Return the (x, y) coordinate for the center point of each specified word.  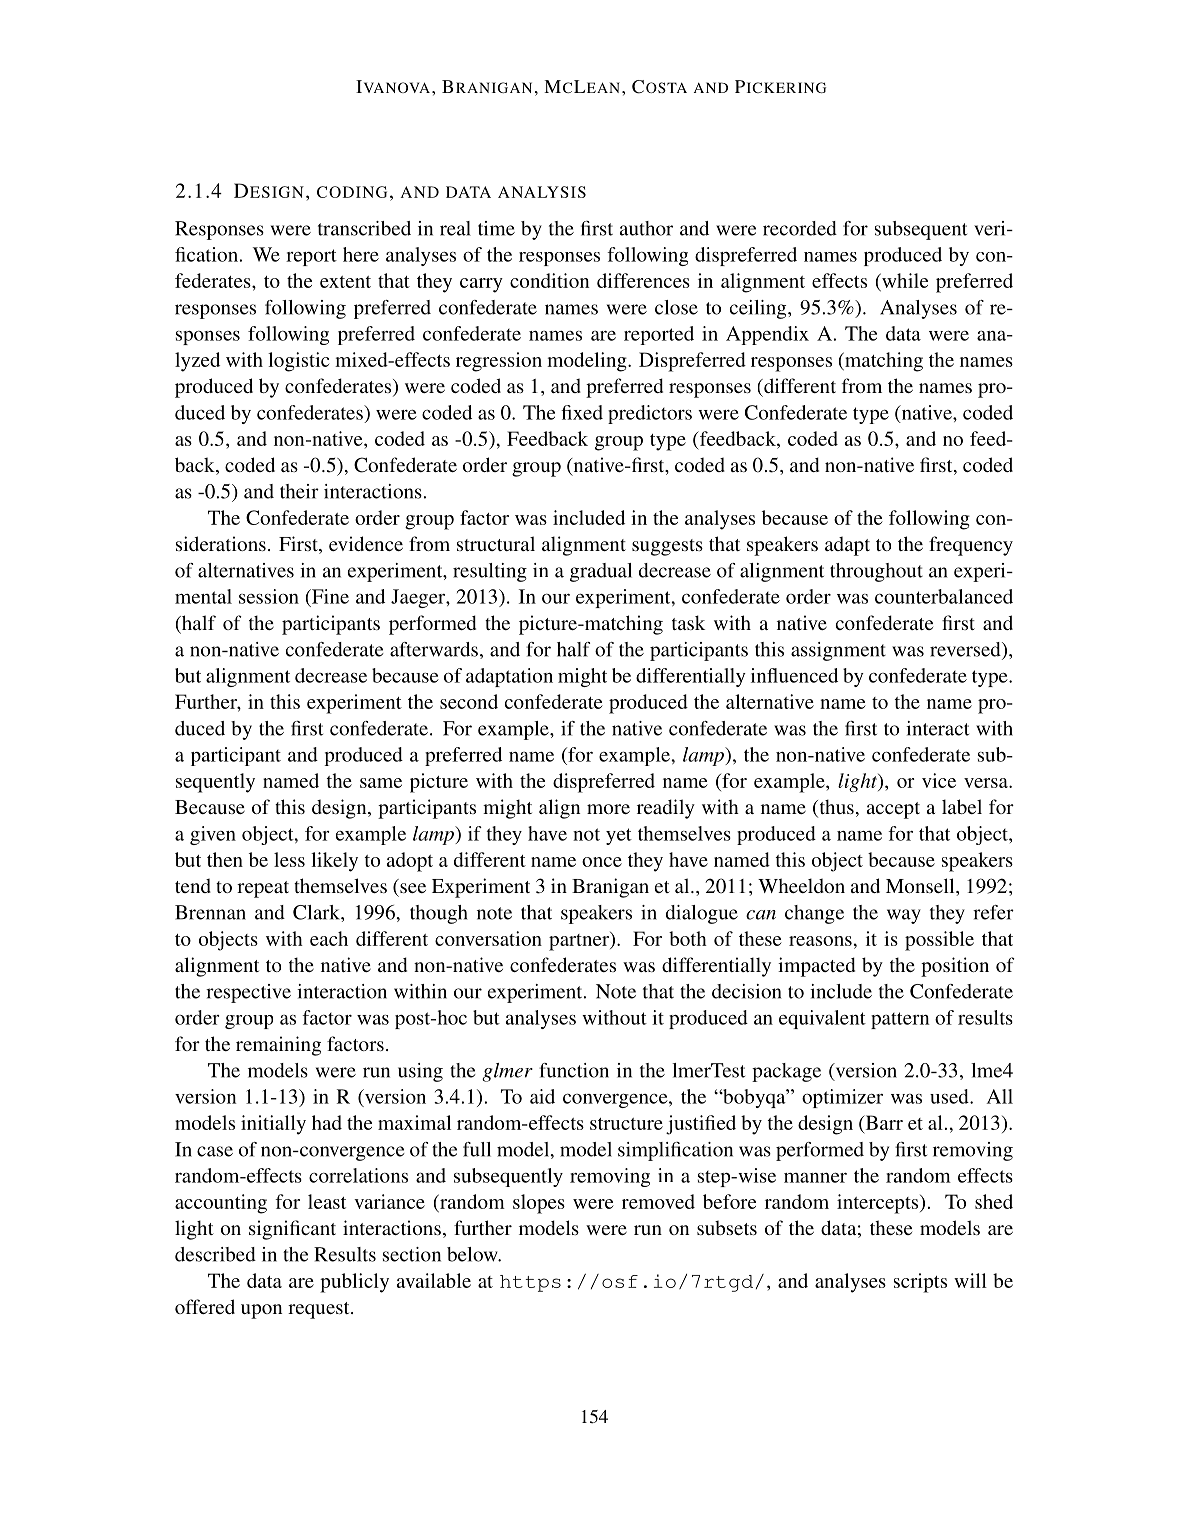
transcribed (364, 228)
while (904, 282)
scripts (920, 1283)
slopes (539, 1204)
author (646, 228)
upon (261, 1311)
